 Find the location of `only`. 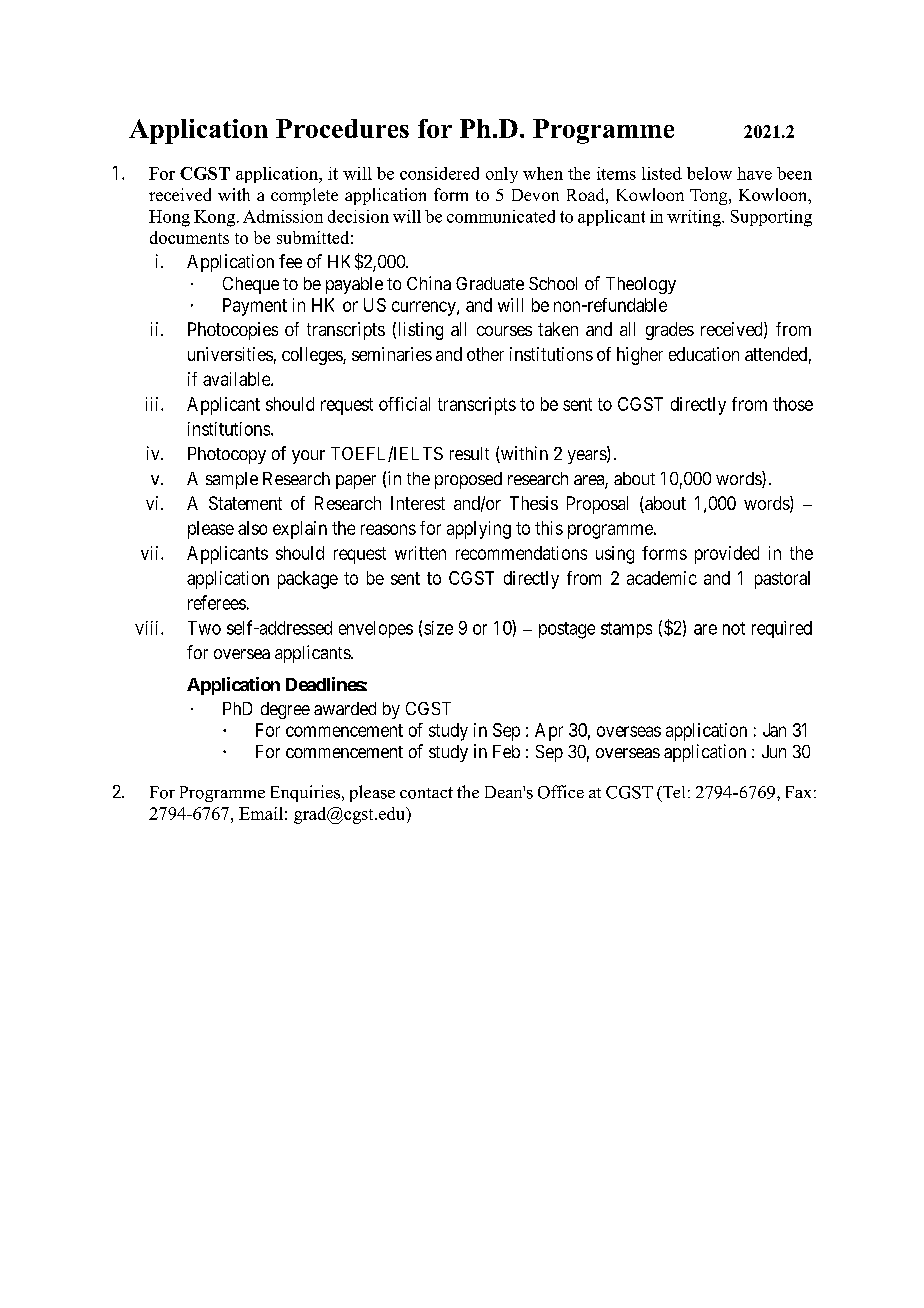

only is located at coordinates (502, 175).
